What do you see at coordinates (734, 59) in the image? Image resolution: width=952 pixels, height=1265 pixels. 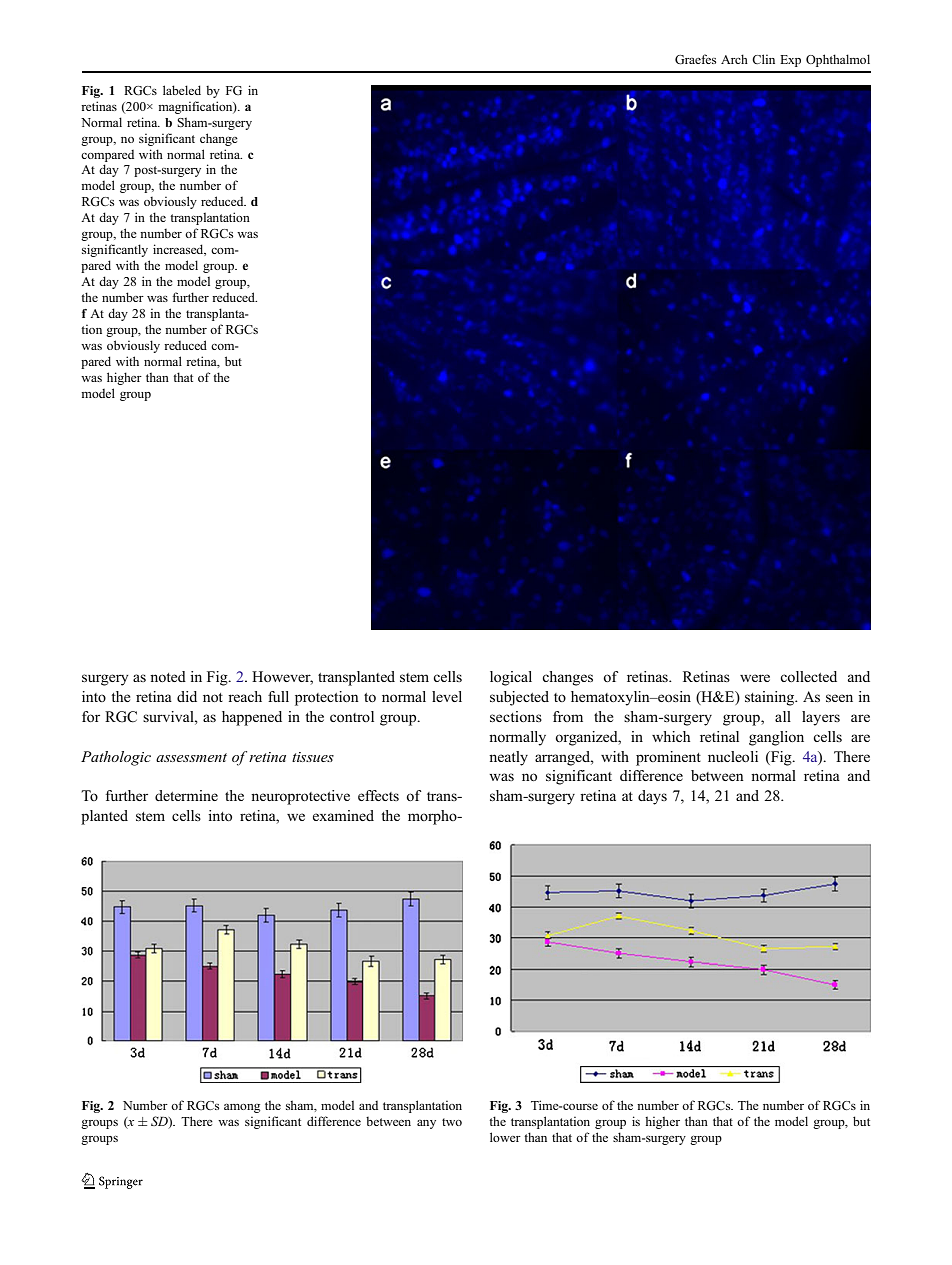 I see `Arch` at bounding box center [734, 59].
